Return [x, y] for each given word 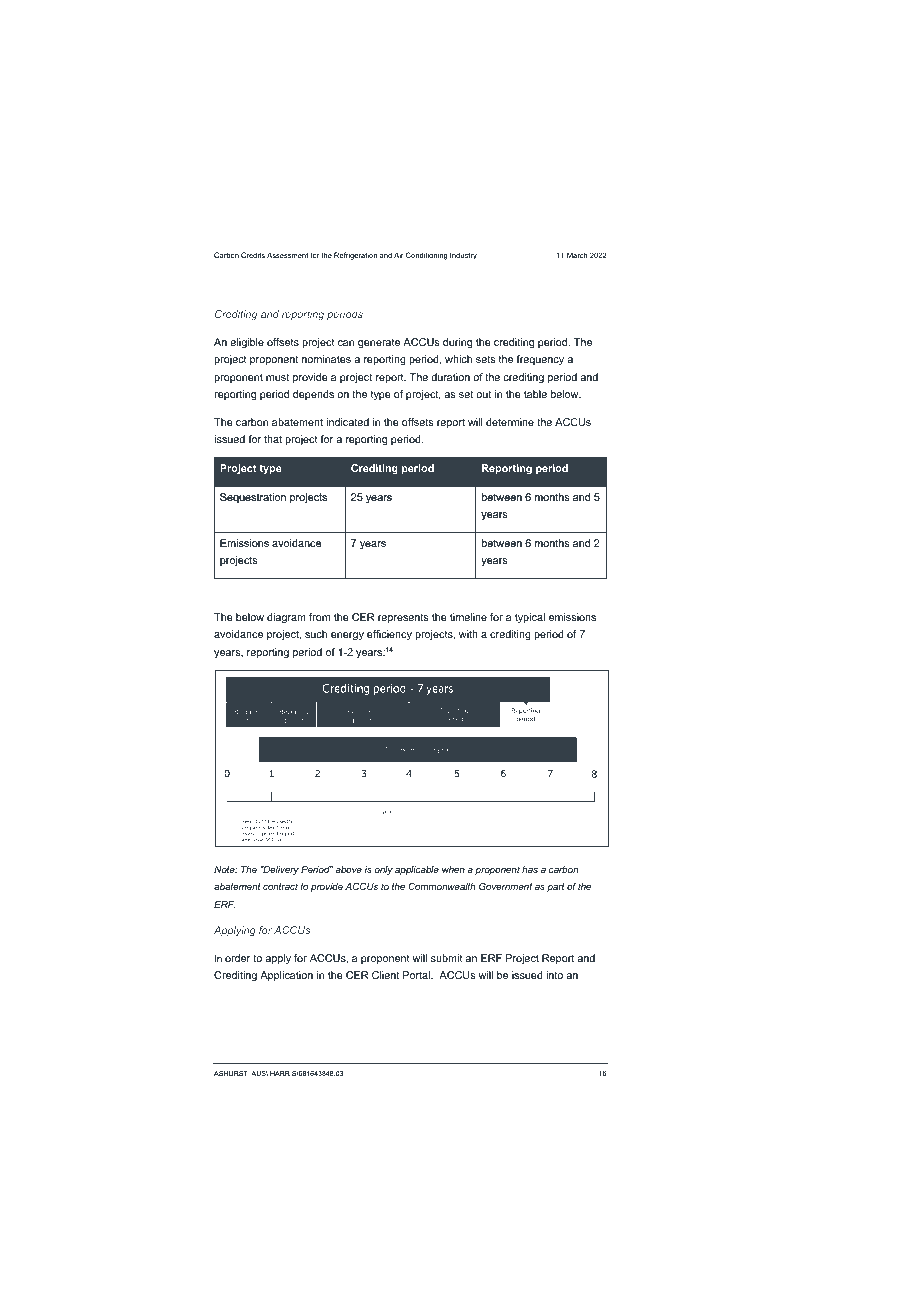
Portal [417, 975]
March [577, 255]
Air [399, 255]
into [554, 975]
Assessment [287, 255]
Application [286, 976]
